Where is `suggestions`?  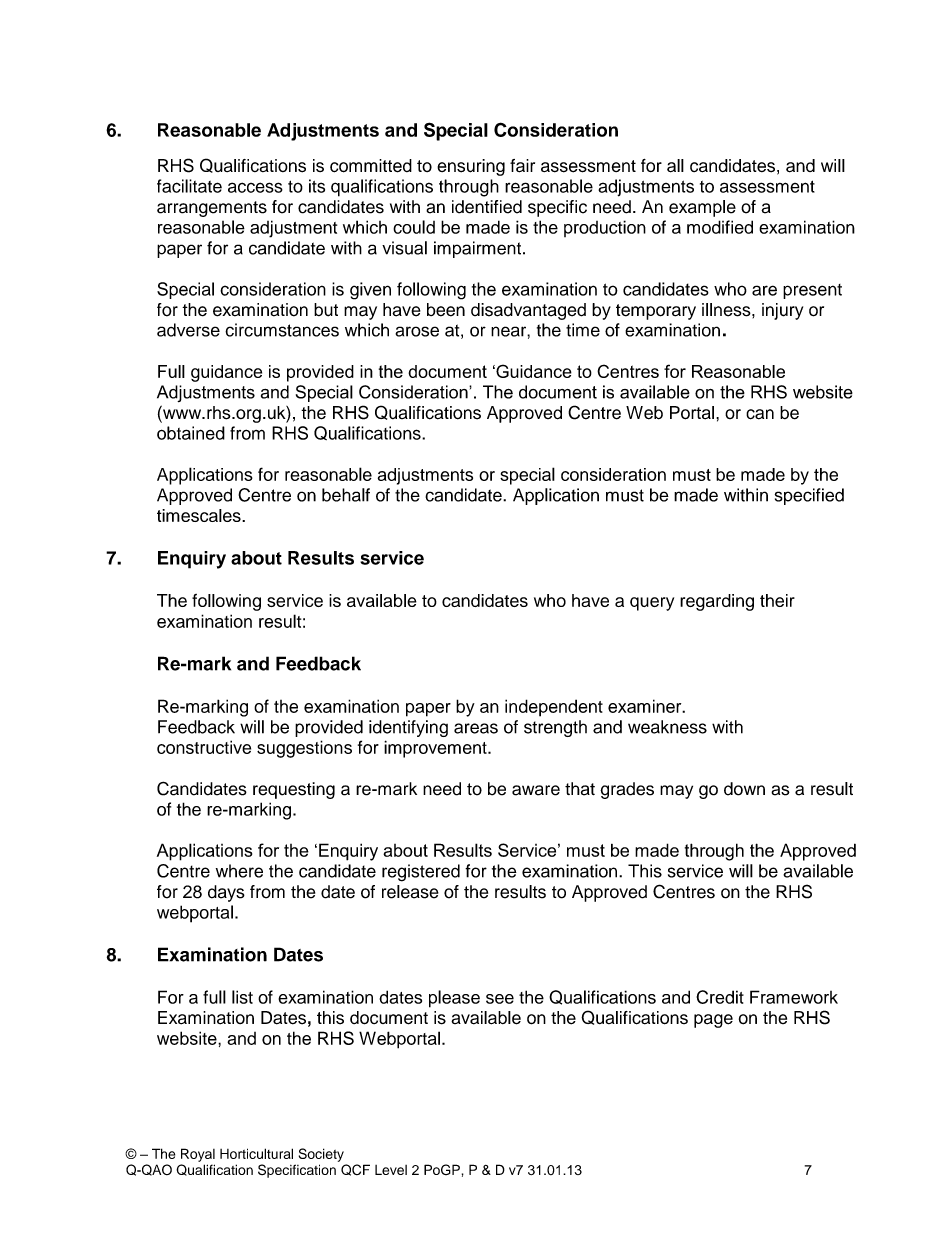
suggestions is located at coordinates (304, 749).
